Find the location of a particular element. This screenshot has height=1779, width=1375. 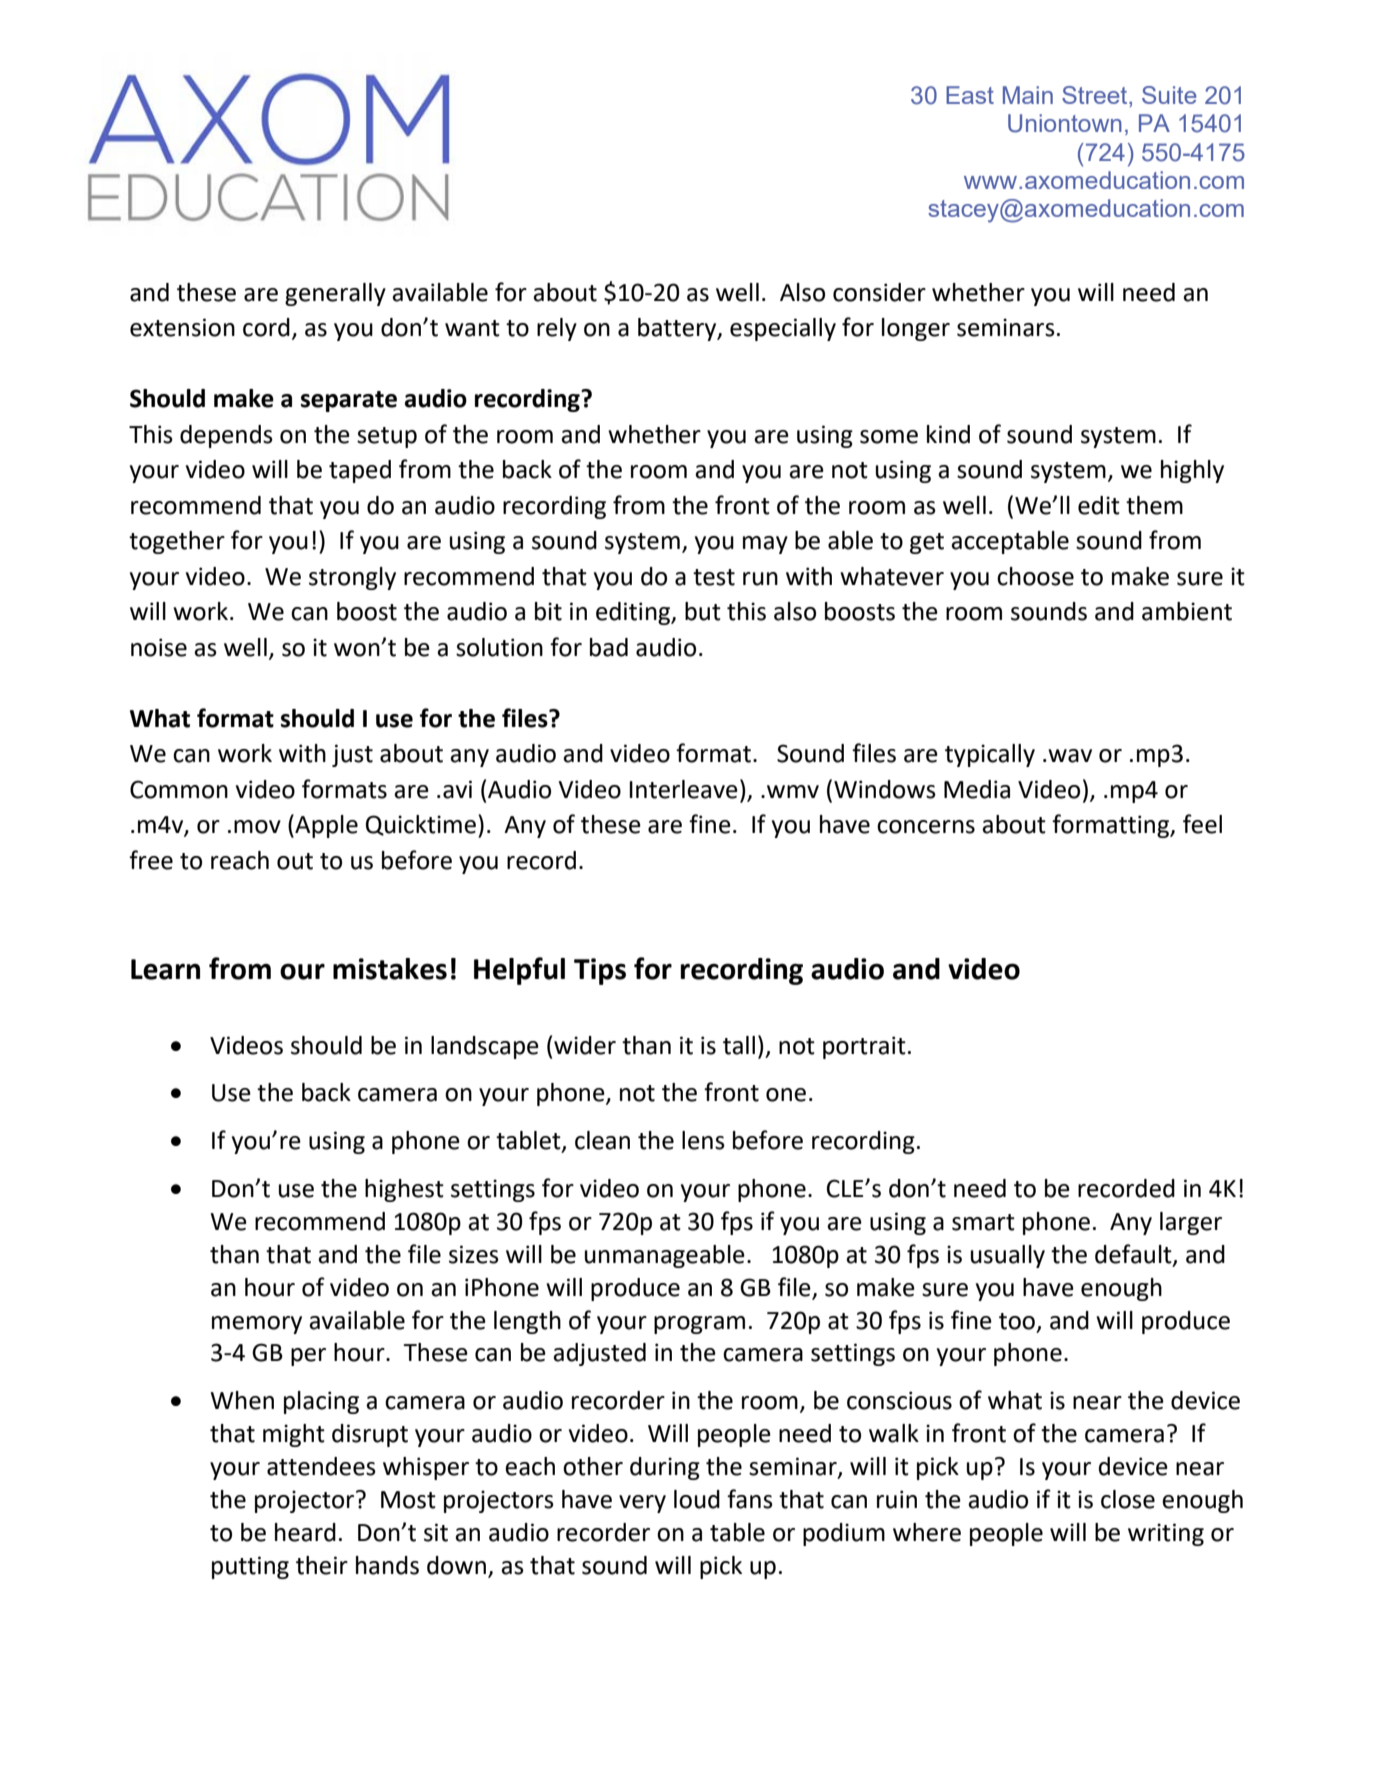

close is located at coordinates (1128, 1499).
